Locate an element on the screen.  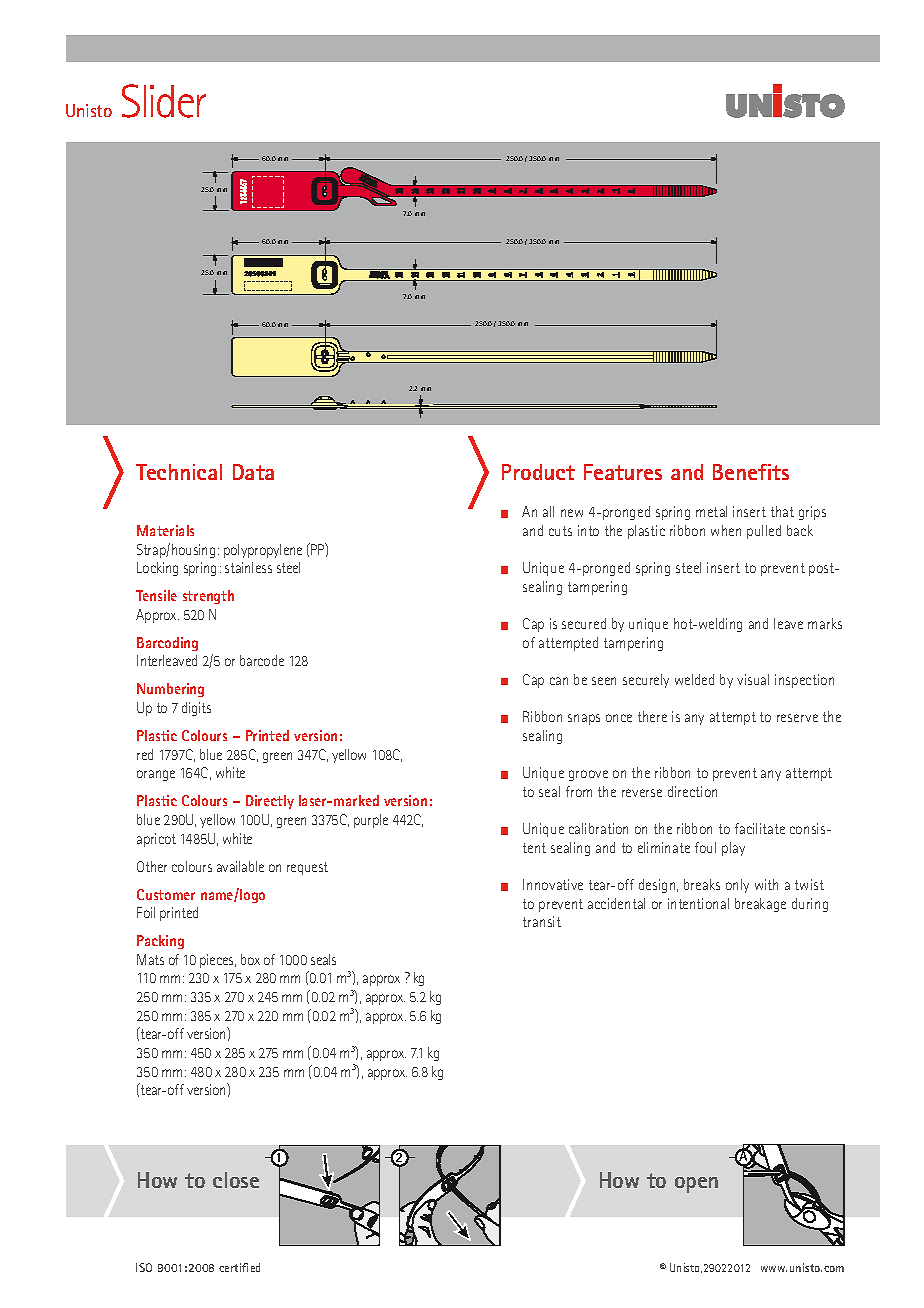
open is located at coordinates (696, 1185).
